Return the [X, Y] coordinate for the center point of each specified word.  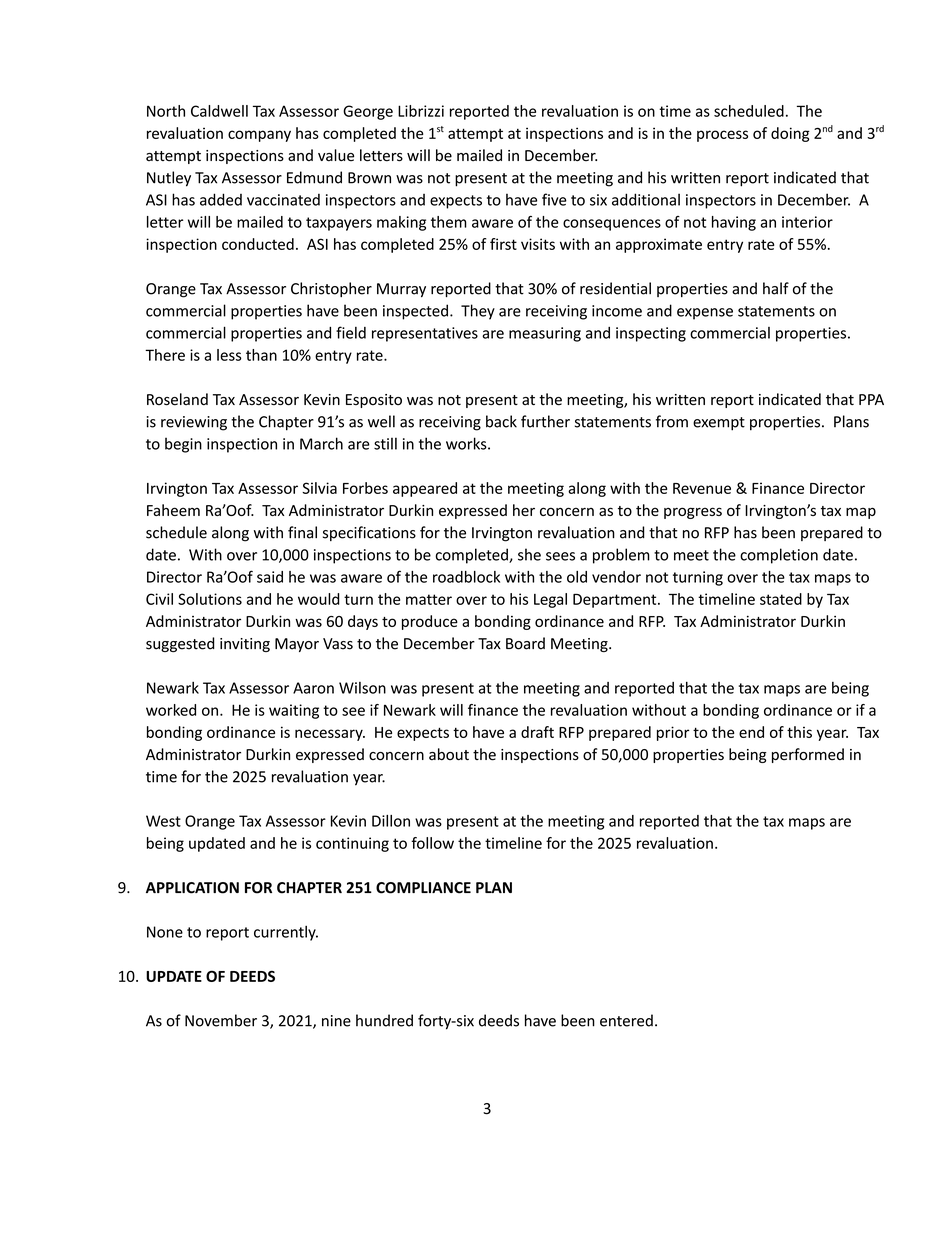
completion [779, 556]
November [221, 1020]
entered [626, 1020]
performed [808, 755]
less [229, 355]
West [163, 821]
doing [790, 134]
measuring [545, 334]
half [776, 288]
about [449, 754]
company [259, 136]
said [270, 577]
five [554, 199]
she [529, 554]
